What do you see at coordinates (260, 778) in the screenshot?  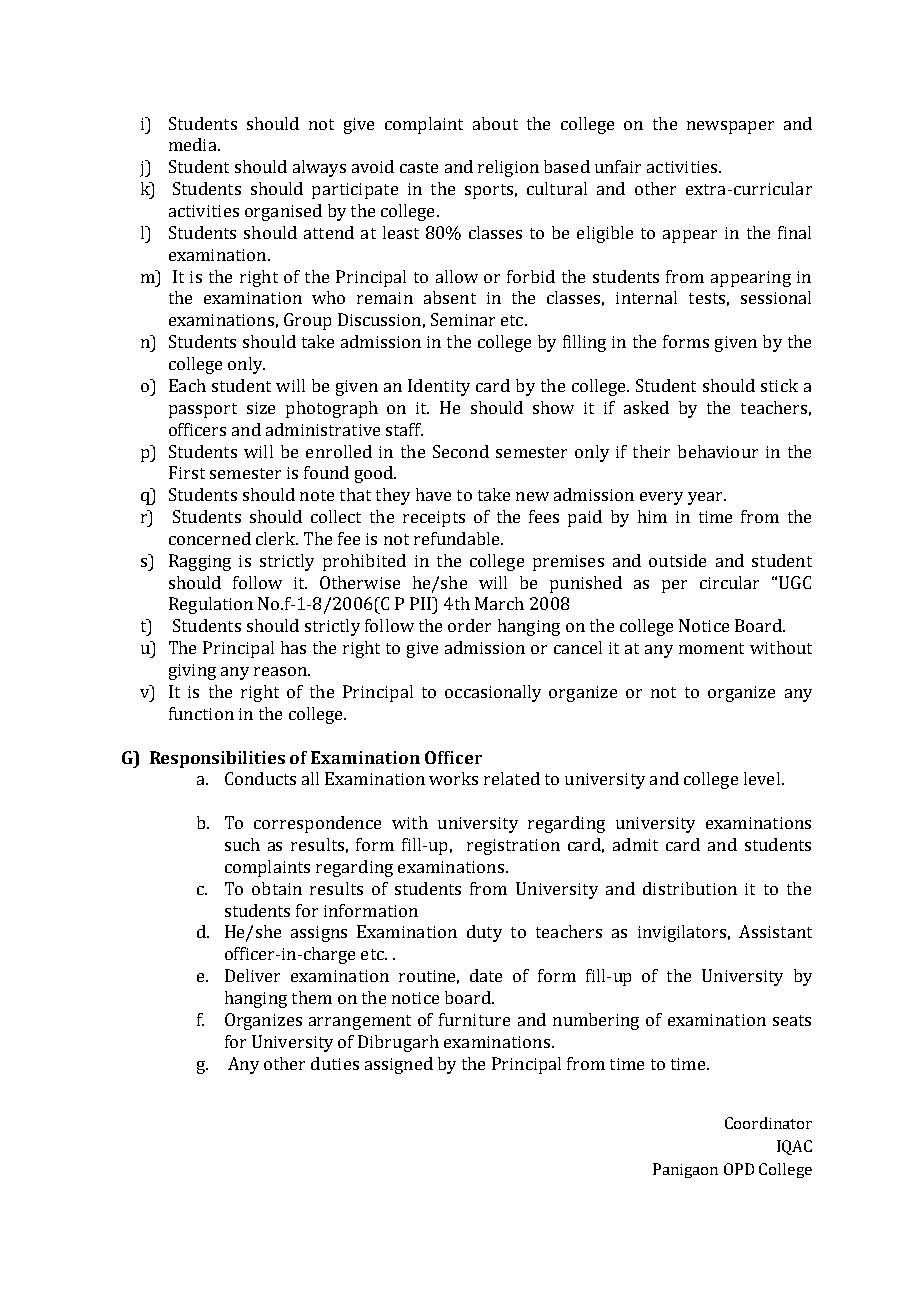 I see `Conducts` at bounding box center [260, 778].
